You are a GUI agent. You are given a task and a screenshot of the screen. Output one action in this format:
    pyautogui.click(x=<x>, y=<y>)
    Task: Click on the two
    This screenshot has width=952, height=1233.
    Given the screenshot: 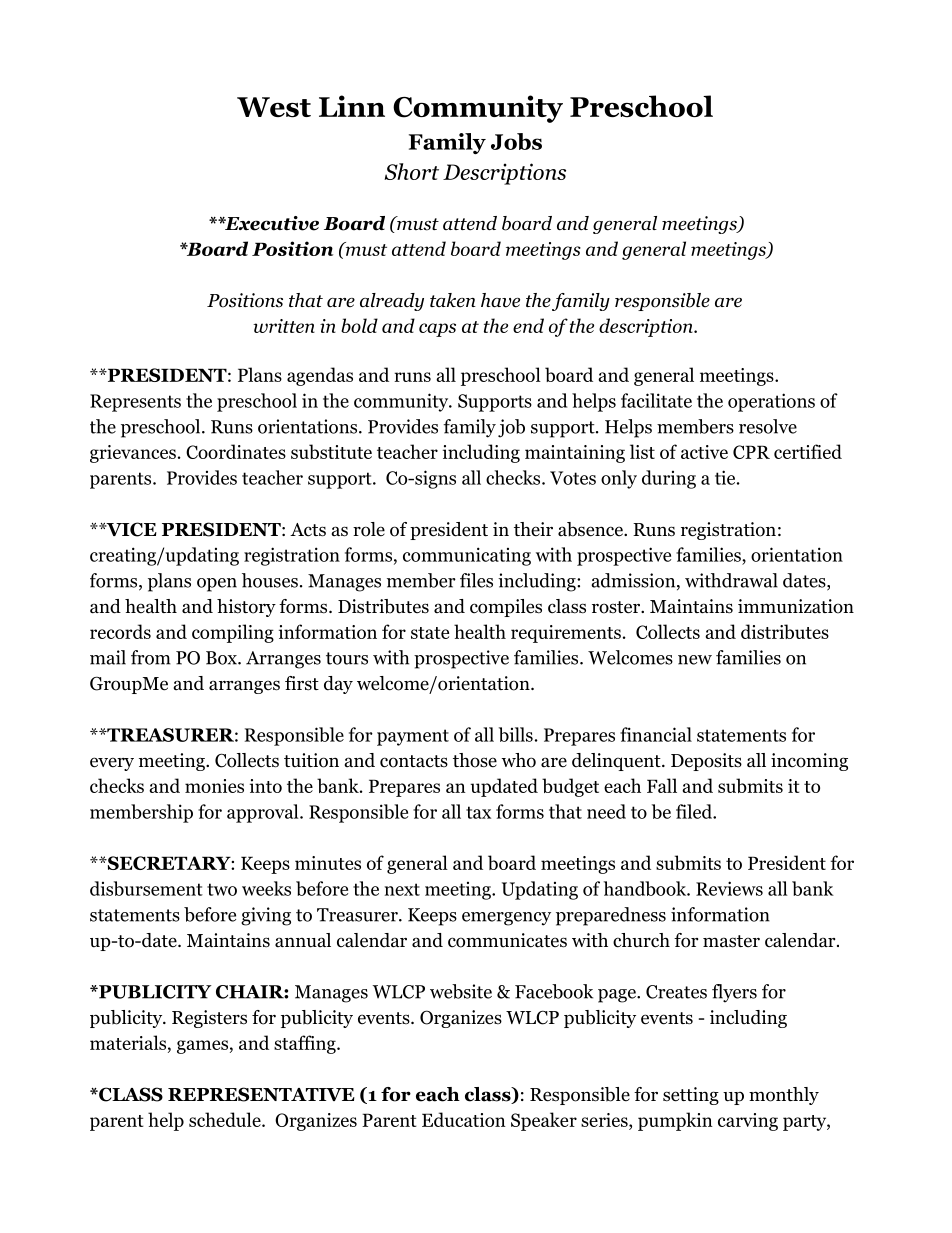 What is the action you would take?
    pyautogui.click(x=222, y=889)
